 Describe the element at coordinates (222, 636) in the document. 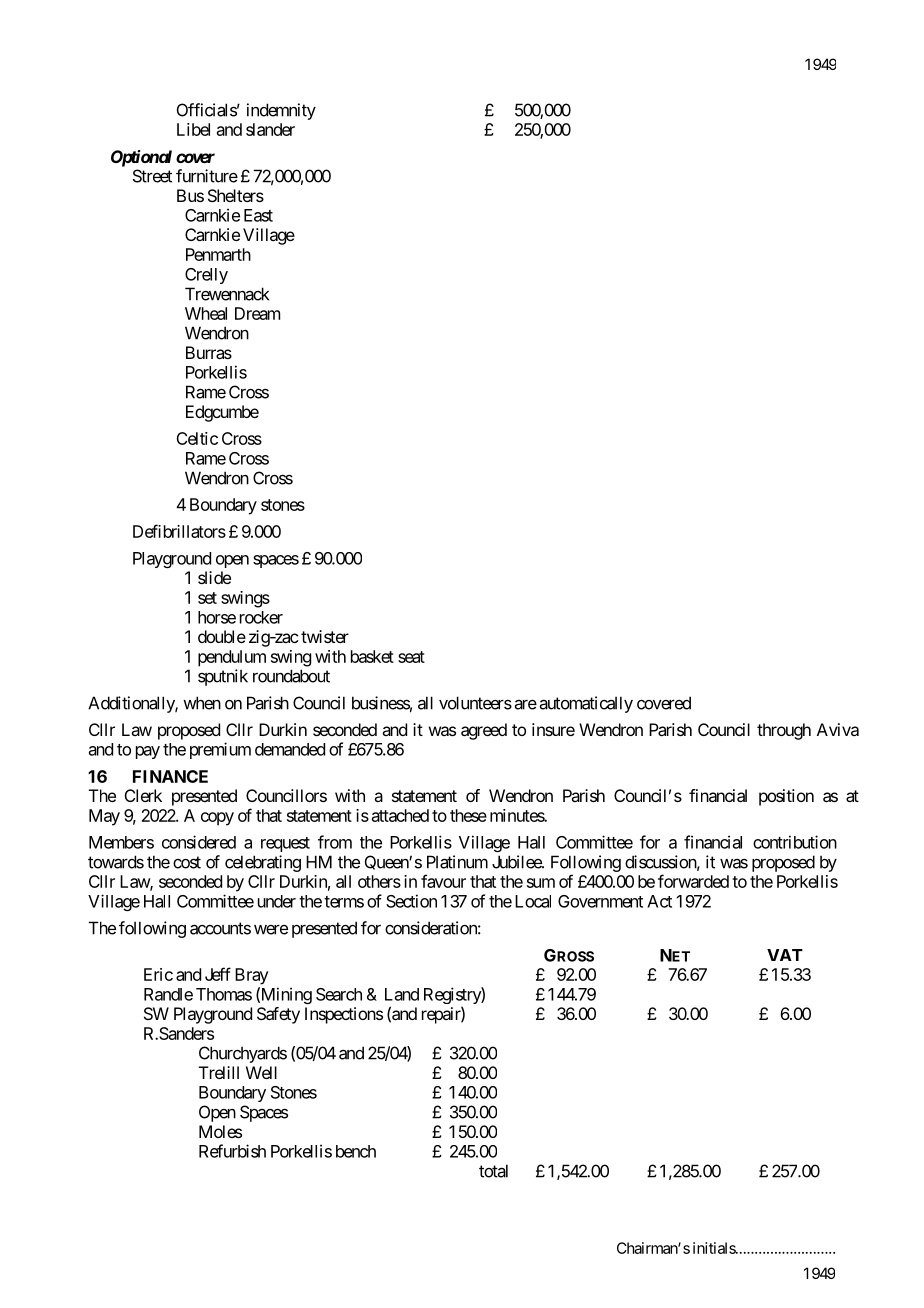

I see `double` at that location.
